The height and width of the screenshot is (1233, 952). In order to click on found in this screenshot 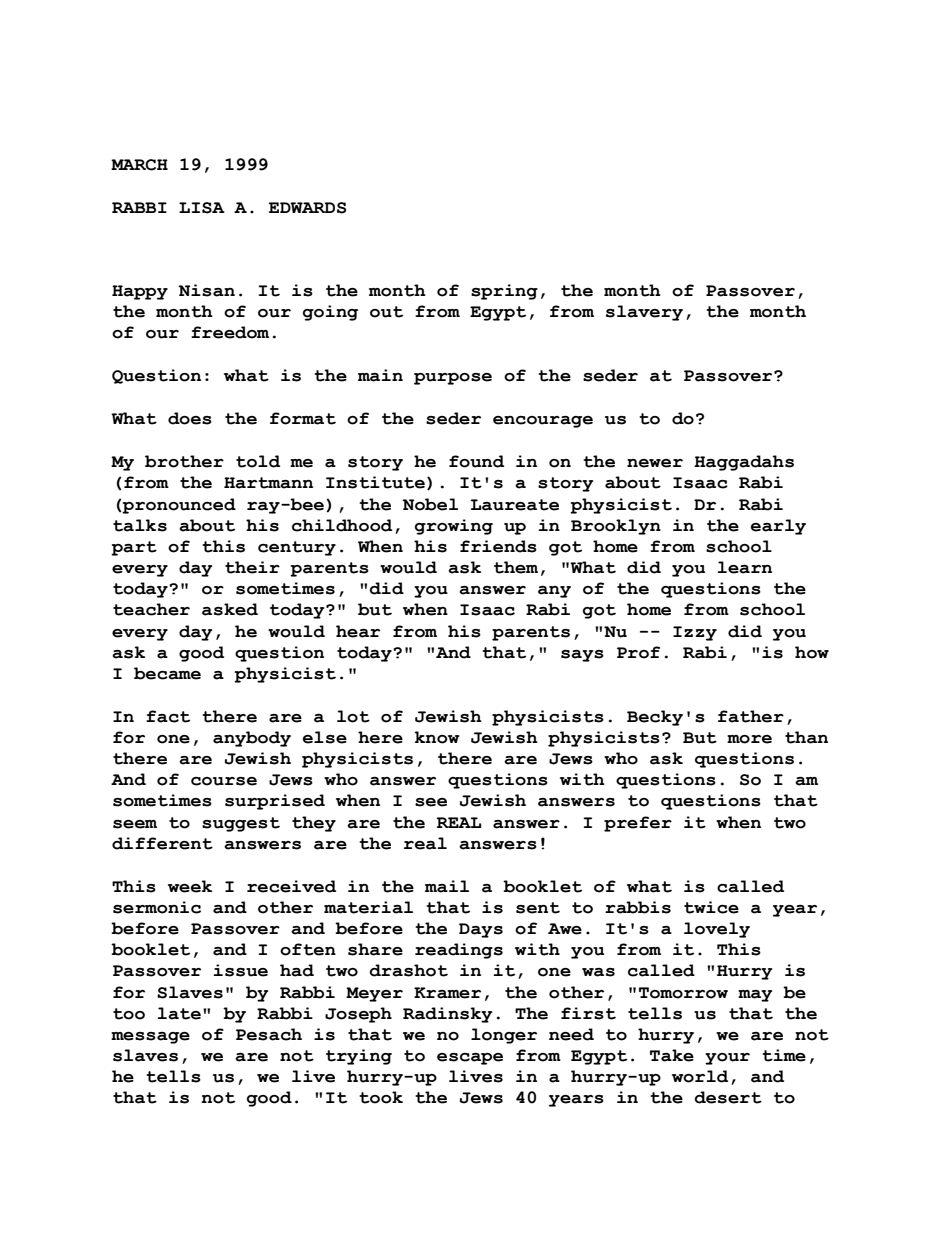, I will do `click(476, 461)`.
